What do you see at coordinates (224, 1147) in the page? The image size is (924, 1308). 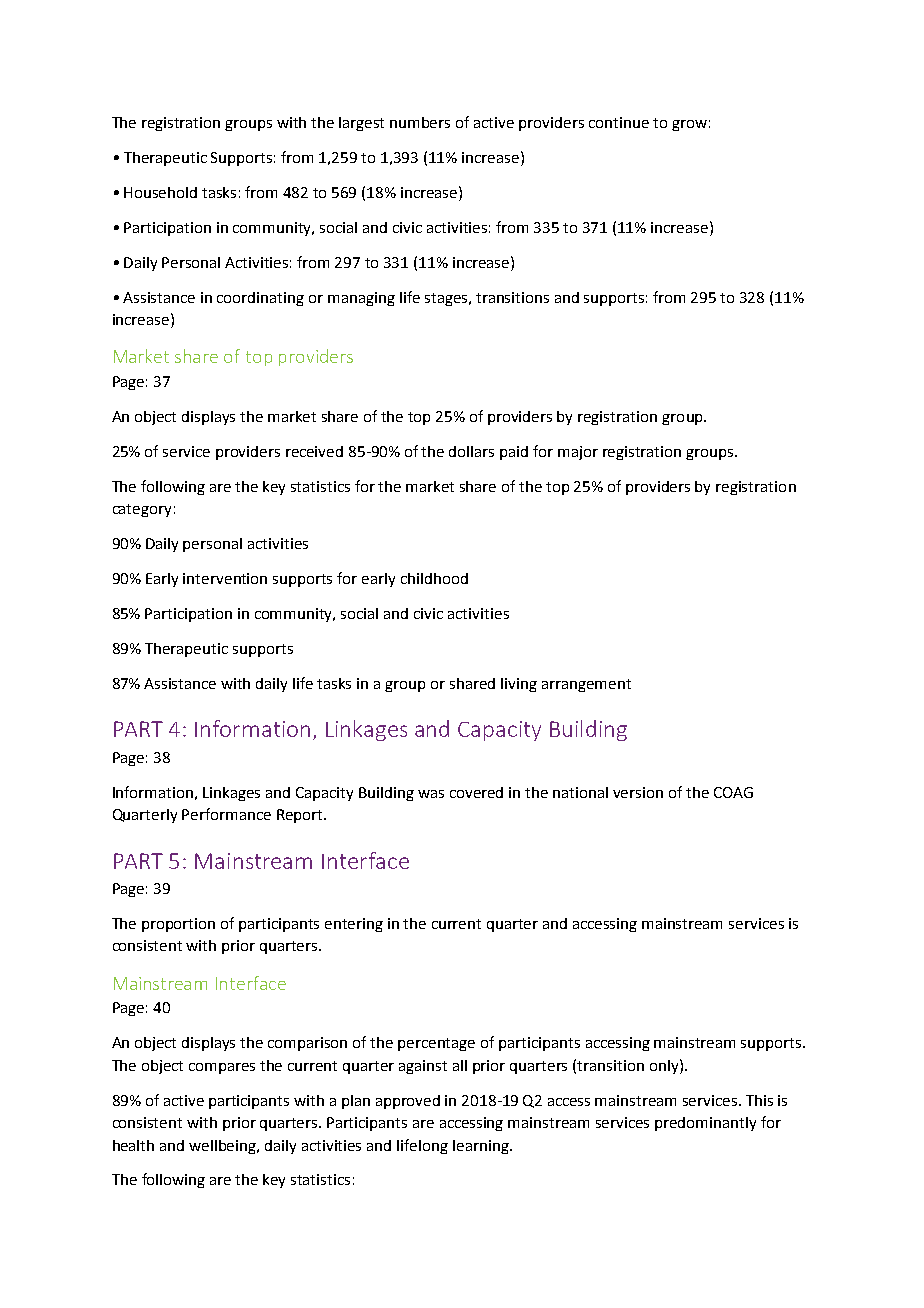 I see `wellbeing` at bounding box center [224, 1147].
